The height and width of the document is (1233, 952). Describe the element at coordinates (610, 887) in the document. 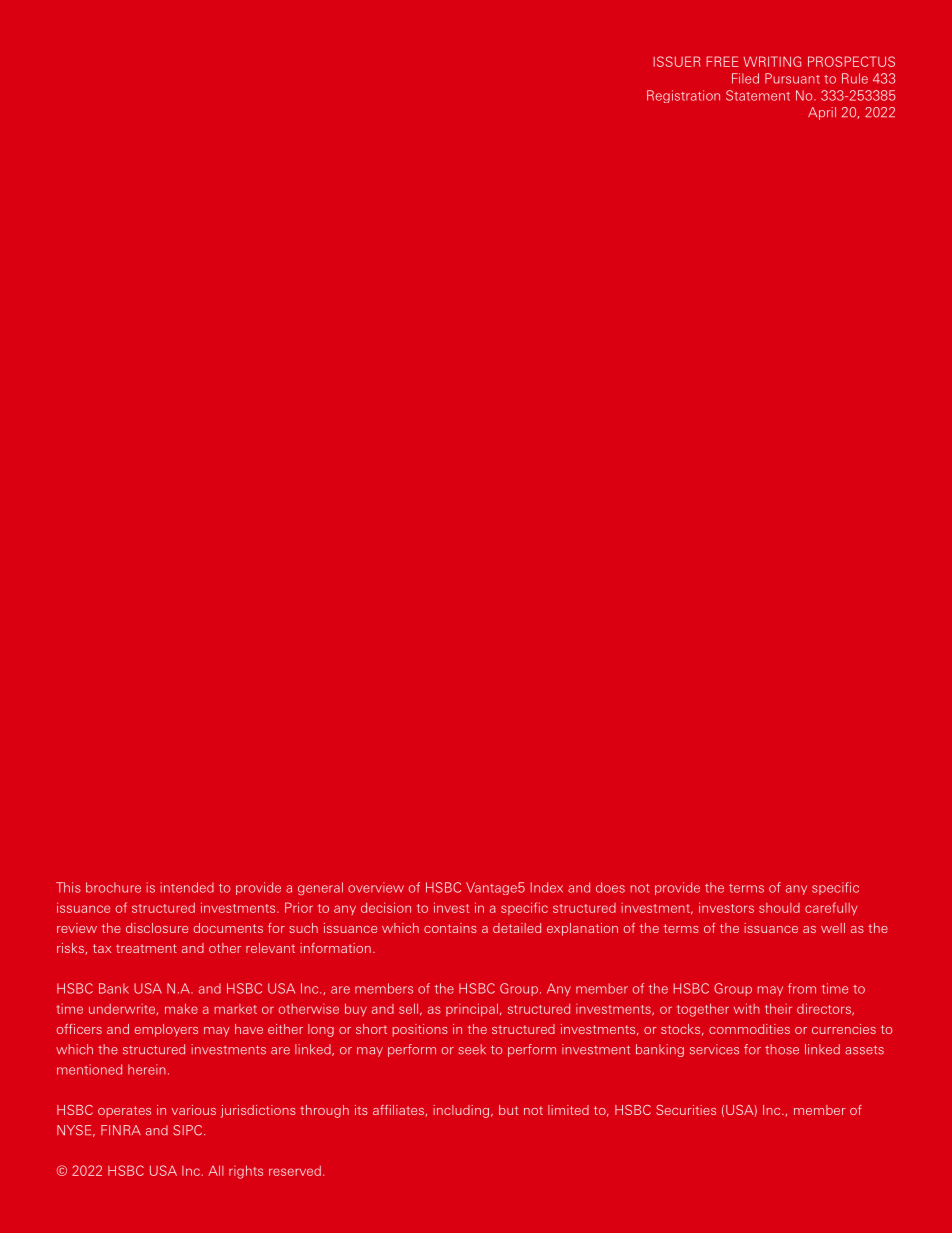

I see `does` at that location.
